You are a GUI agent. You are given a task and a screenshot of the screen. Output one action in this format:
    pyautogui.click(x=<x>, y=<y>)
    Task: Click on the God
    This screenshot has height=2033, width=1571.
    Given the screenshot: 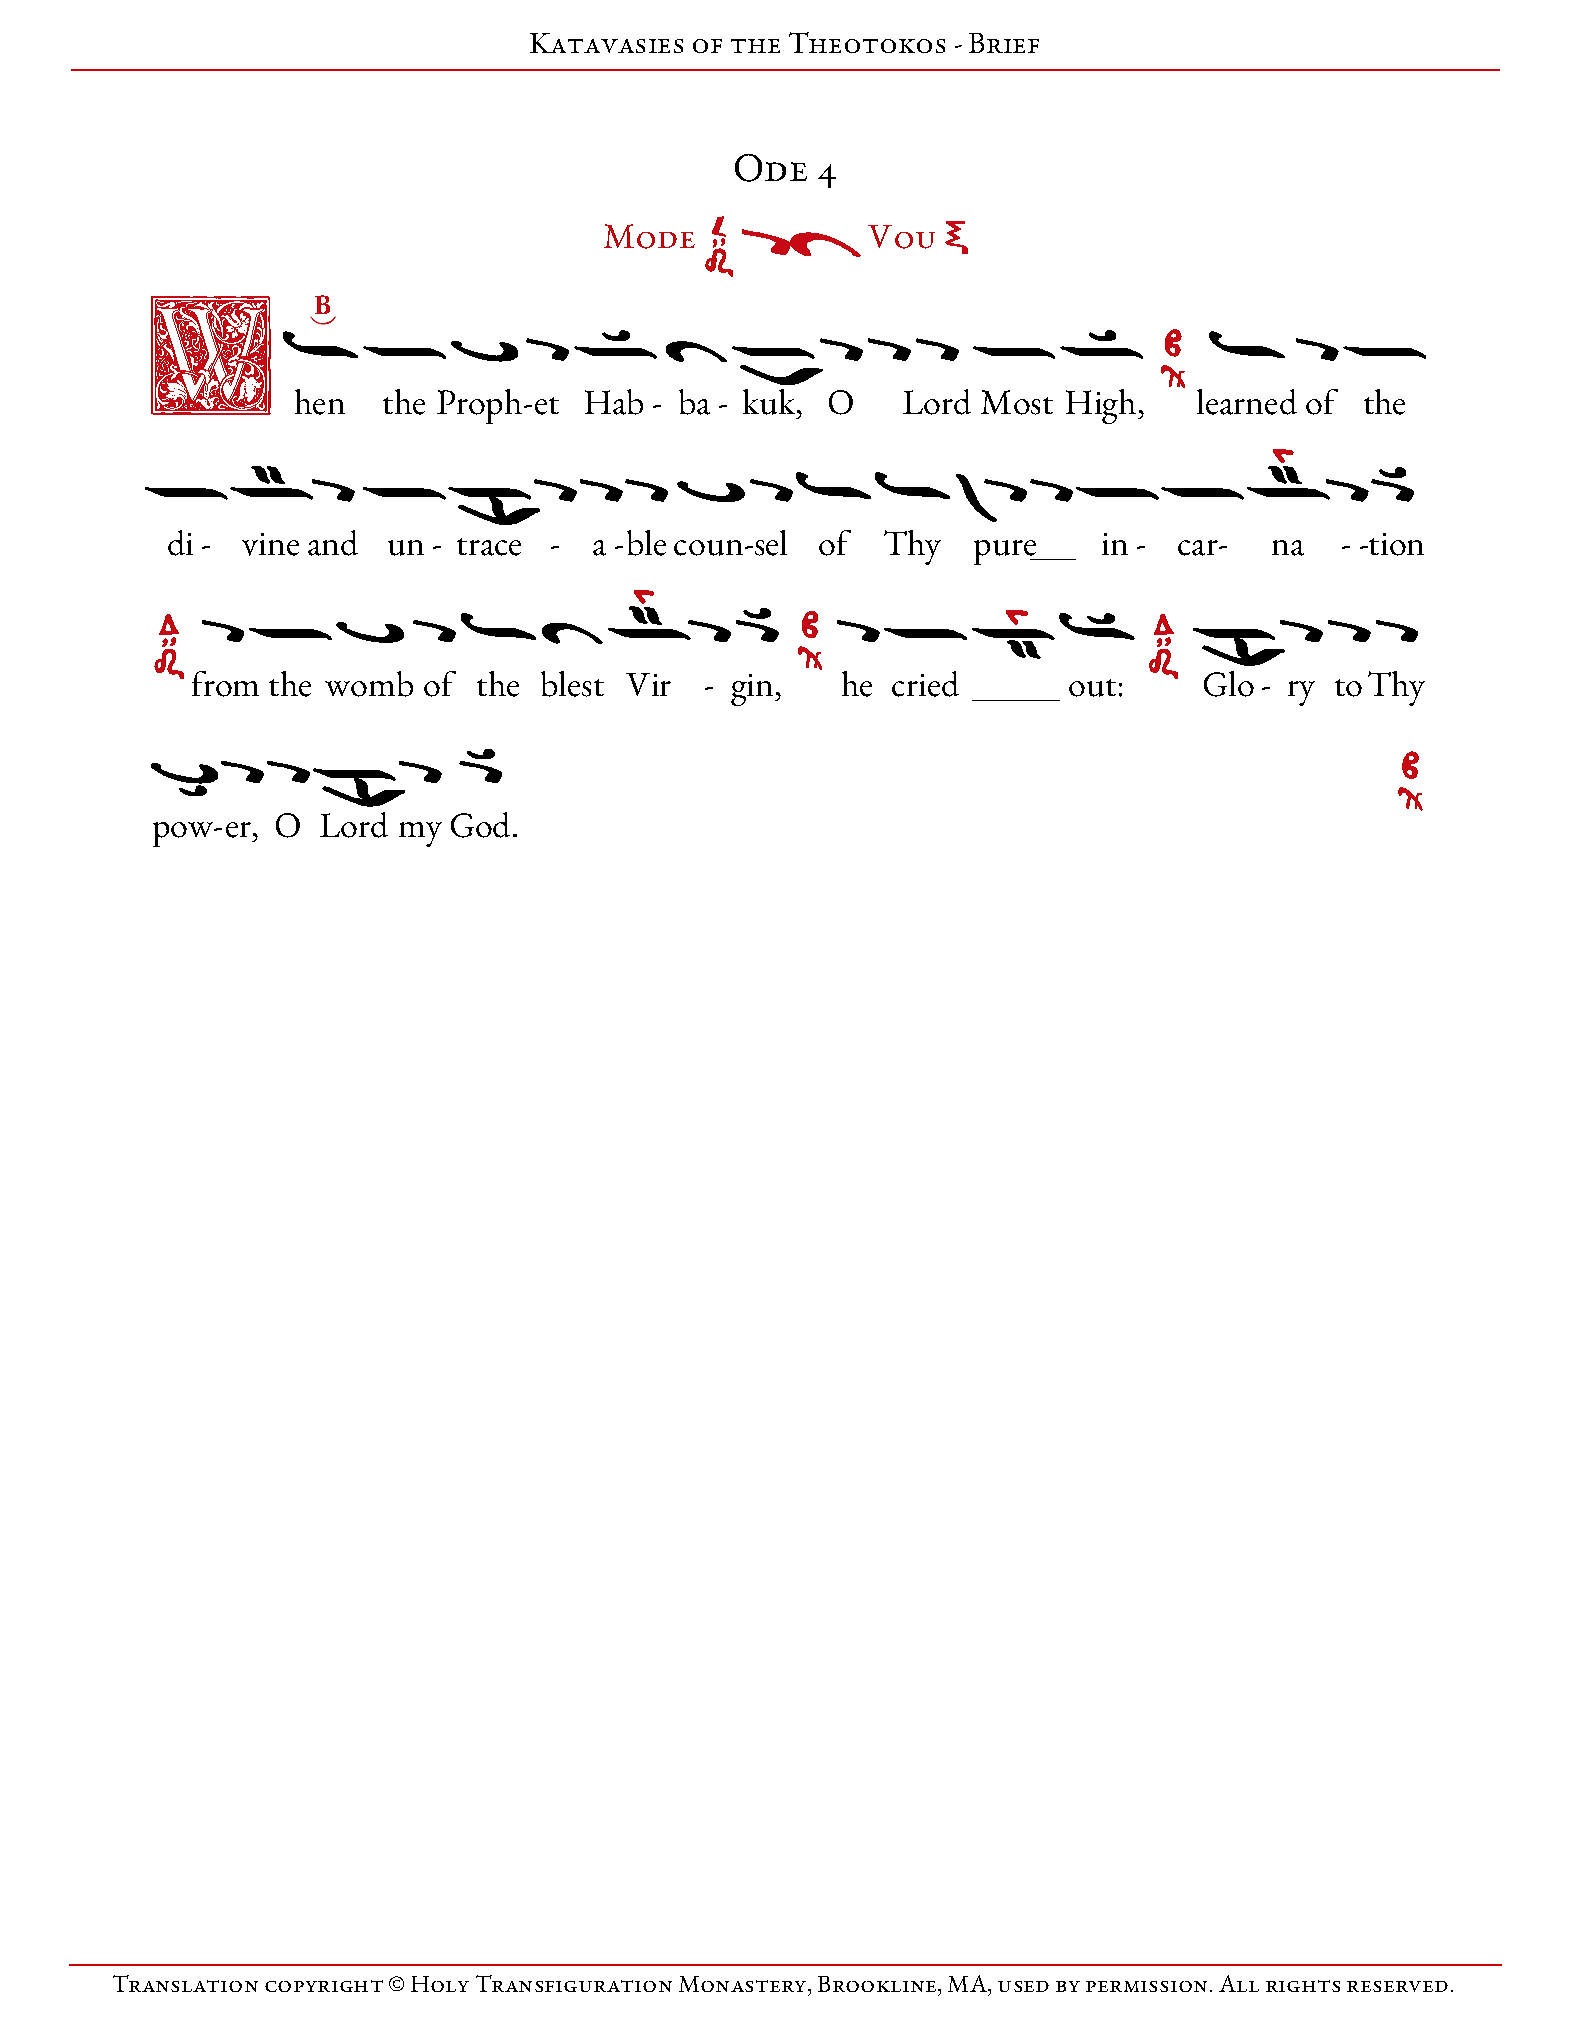 What is the action you would take?
    pyautogui.click(x=482, y=825)
